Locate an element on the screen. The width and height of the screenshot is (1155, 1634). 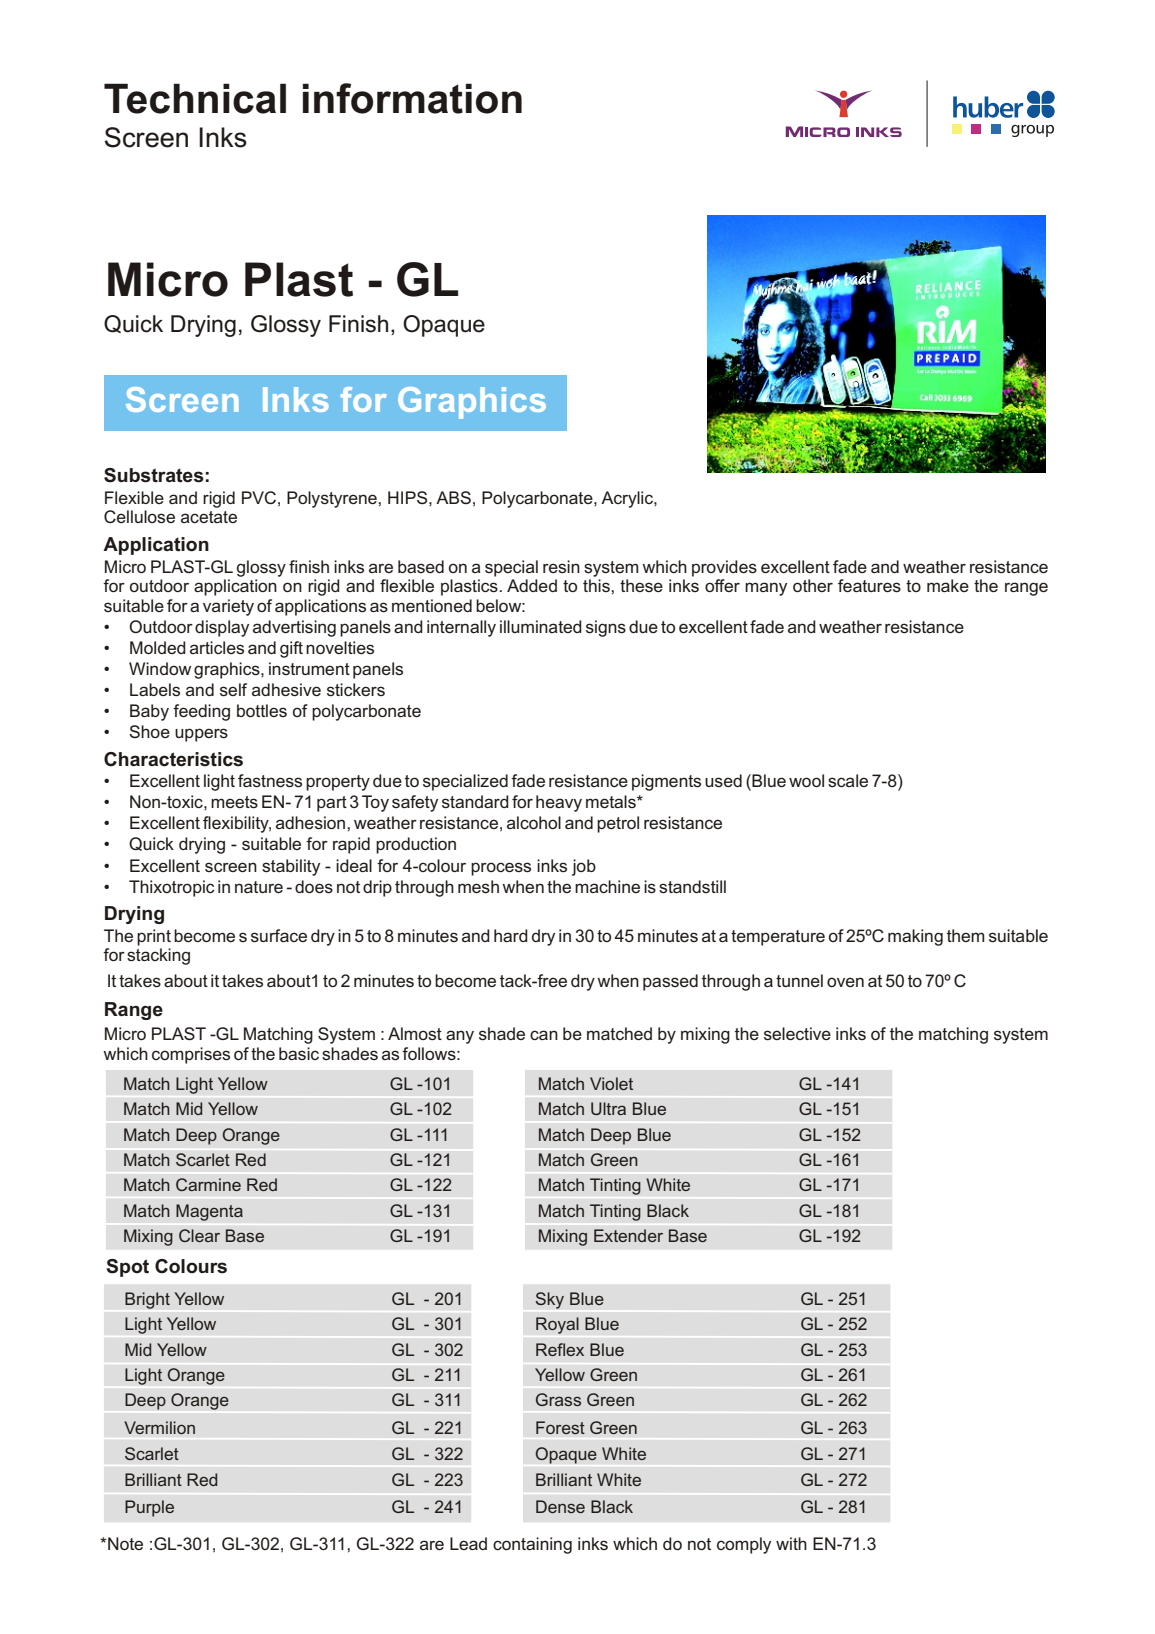
with is located at coordinates (791, 1543).
